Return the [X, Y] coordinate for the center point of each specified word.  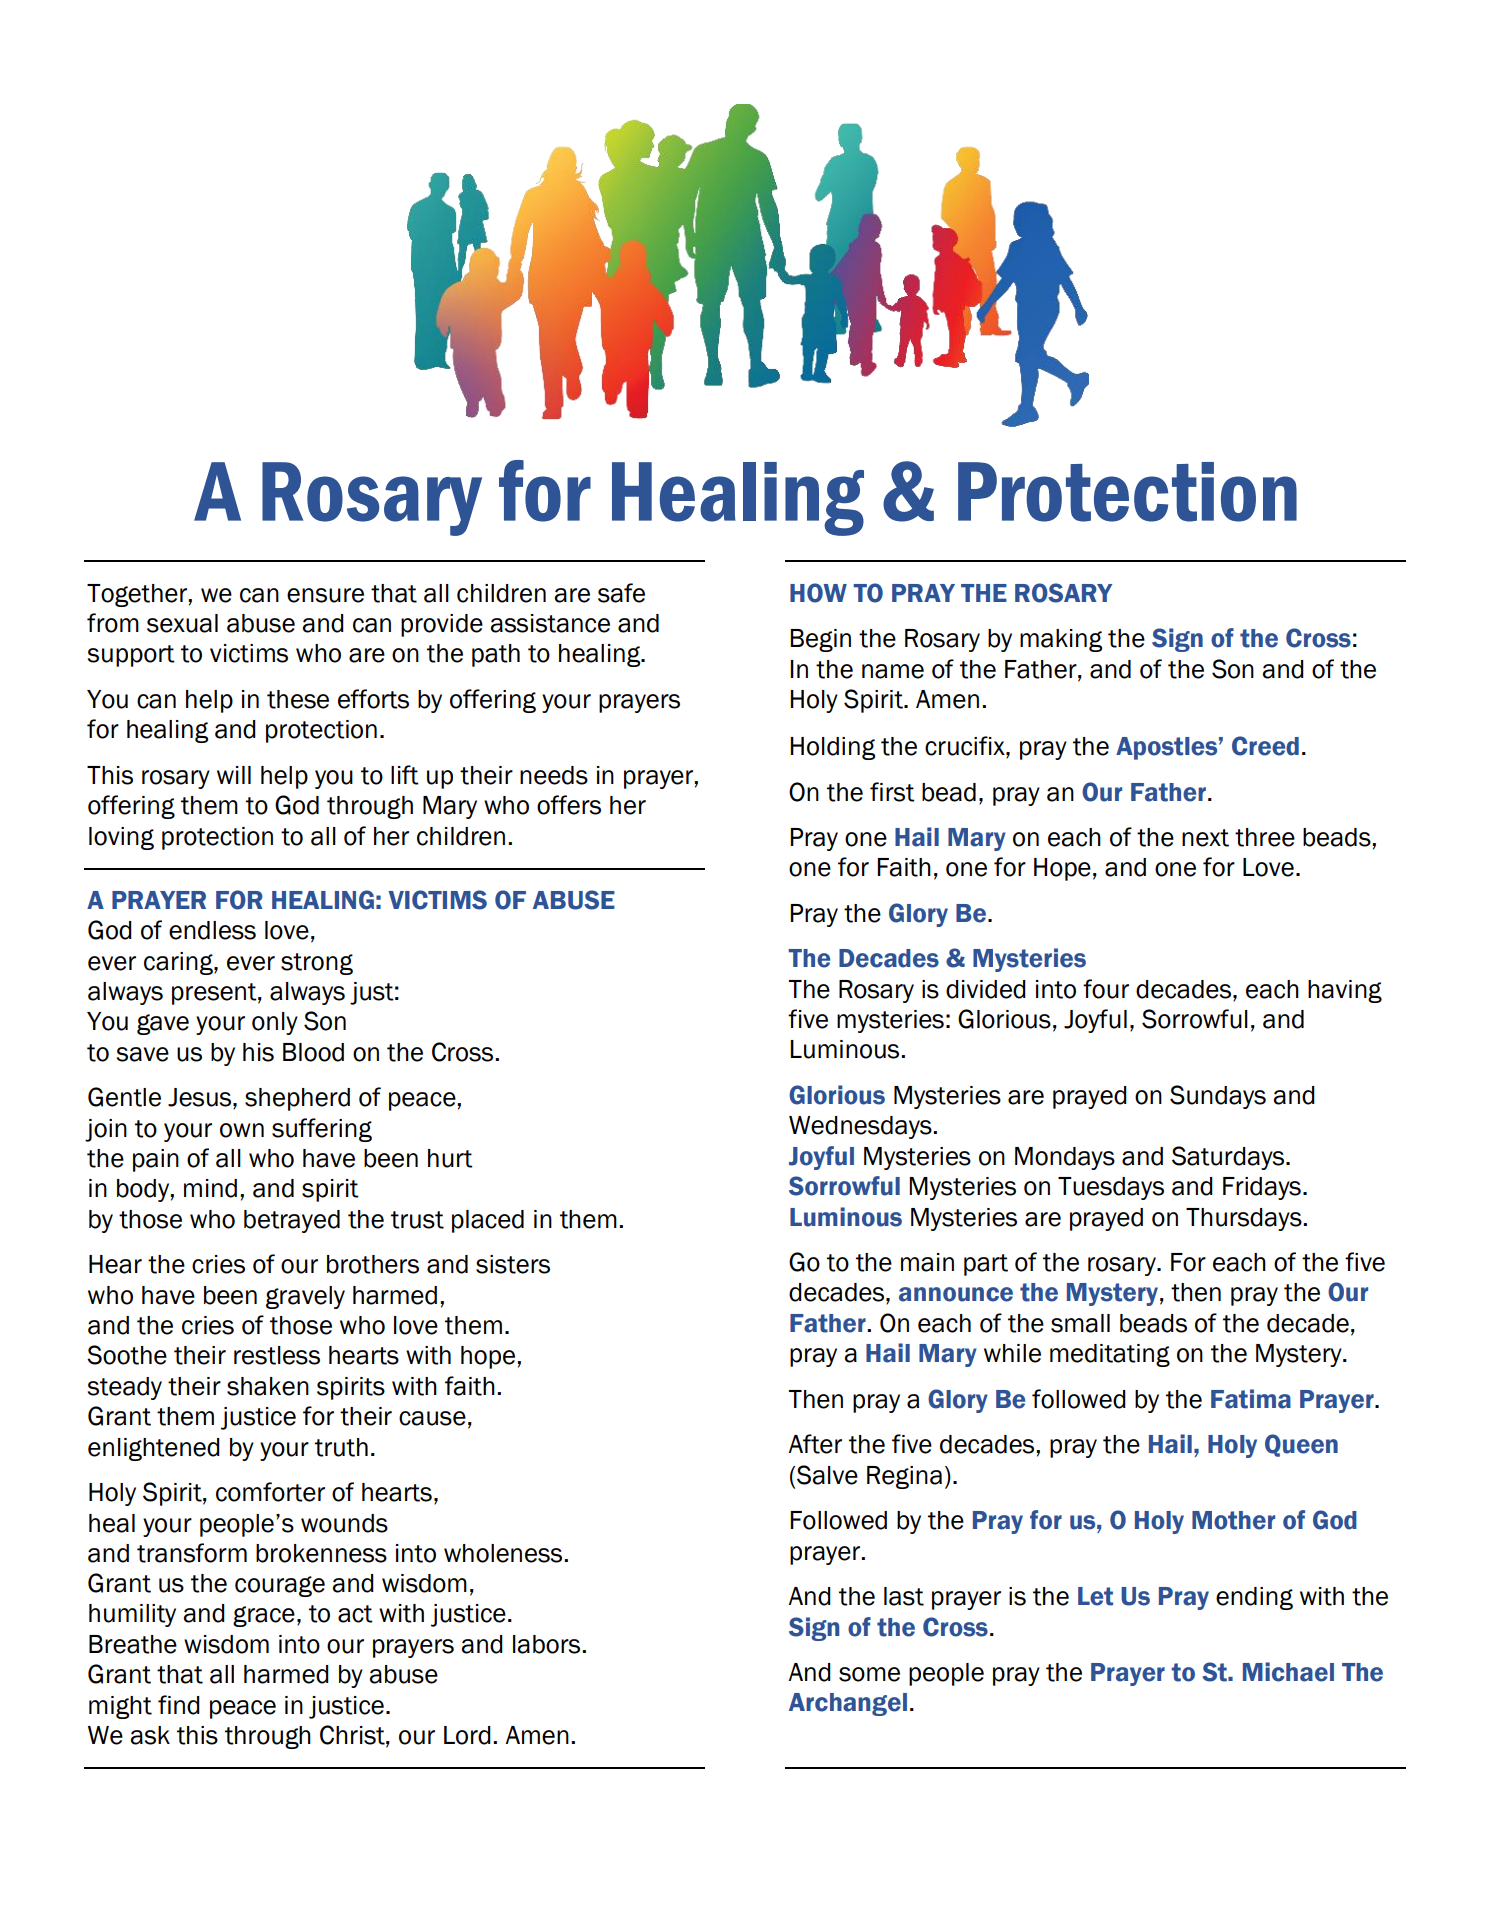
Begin [820, 640]
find [179, 1705]
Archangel [848, 1704]
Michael [1288, 1672]
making [1061, 640]
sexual [182, 623]
